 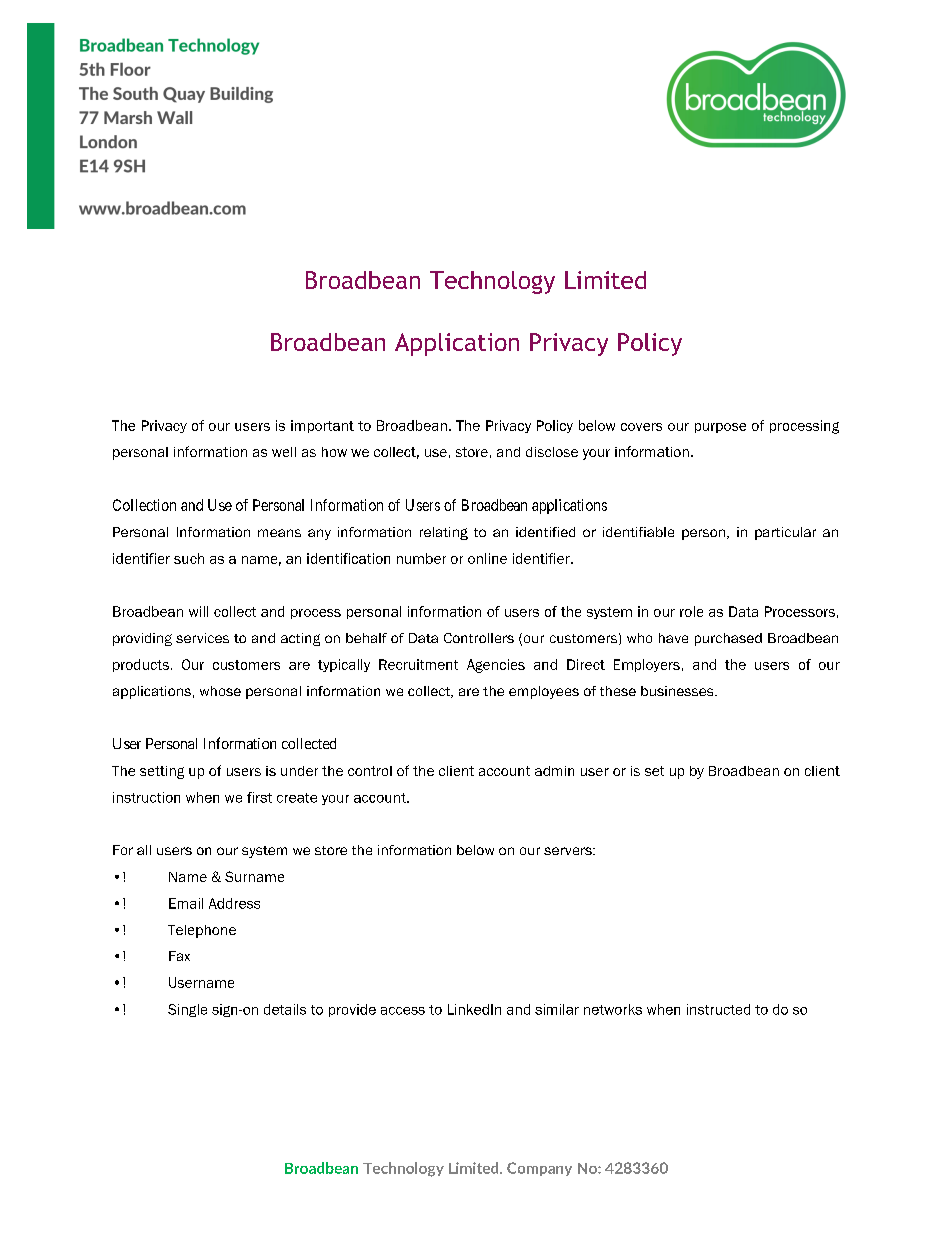 What do you see at coordinates (284, 452) in the document?
I see `well` at bounding box center [284, 452].
